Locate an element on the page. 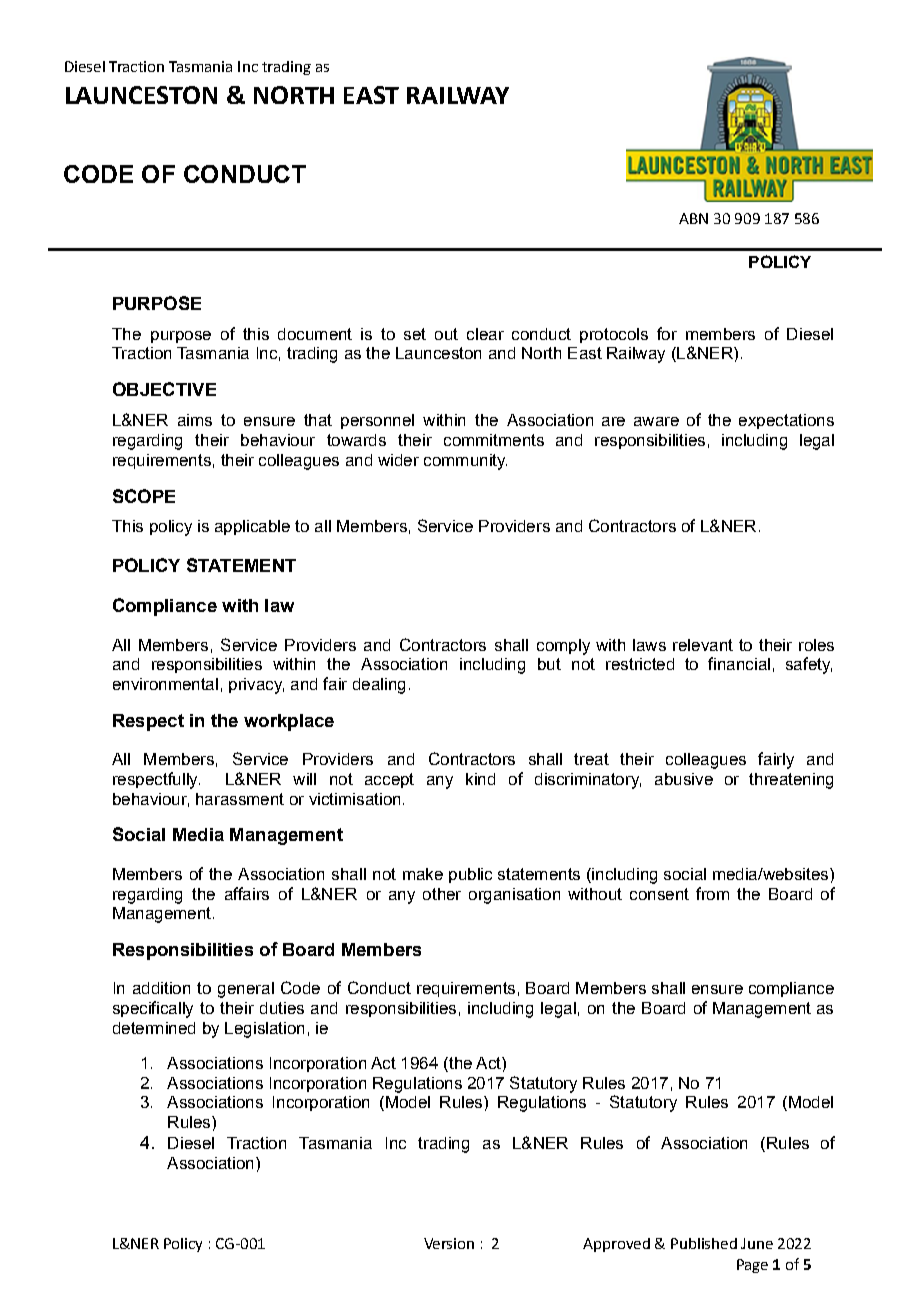 The width and height of the document is (924, 1307). expectations is located at coordinates (786, 421).
